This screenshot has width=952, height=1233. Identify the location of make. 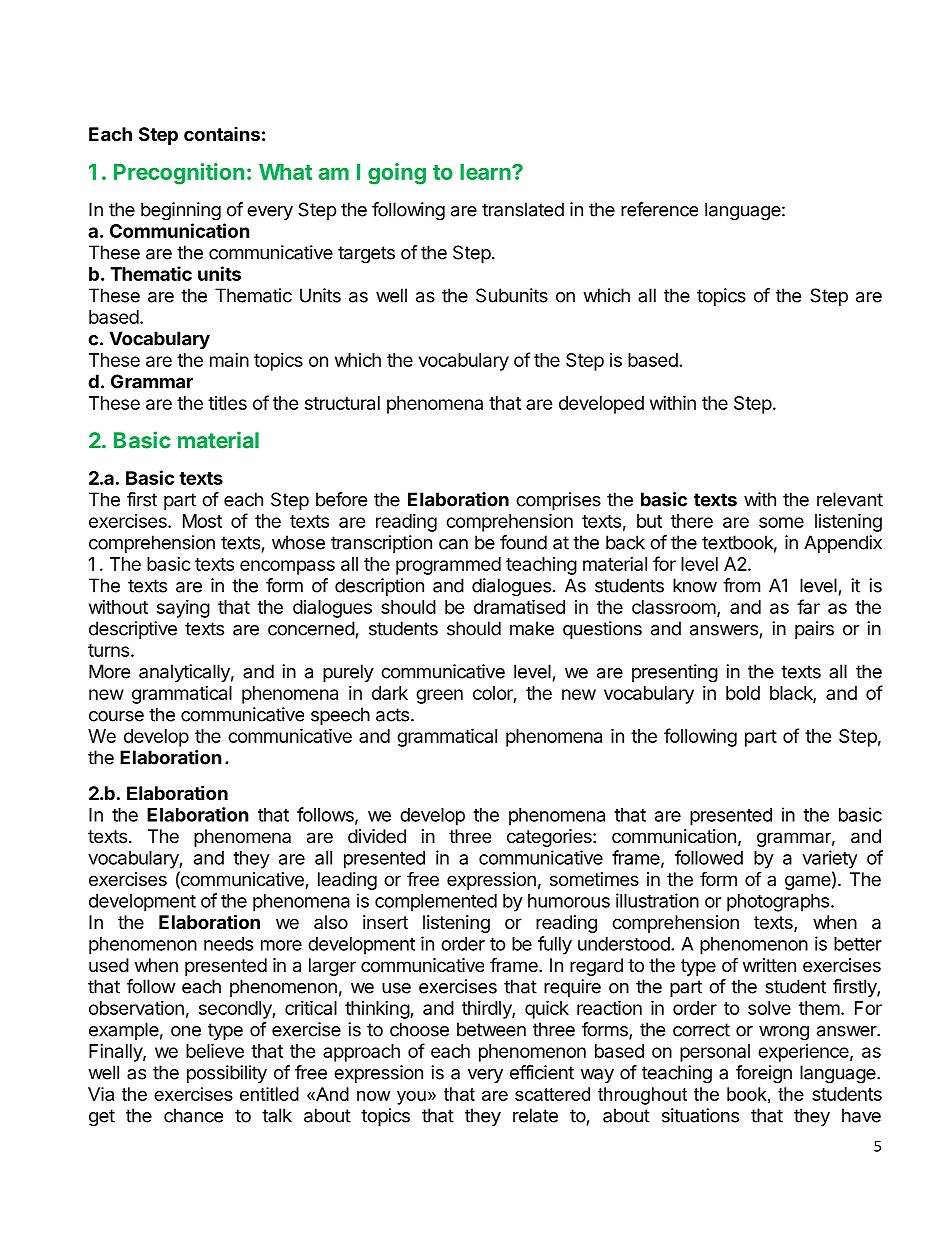
(532, 628).
